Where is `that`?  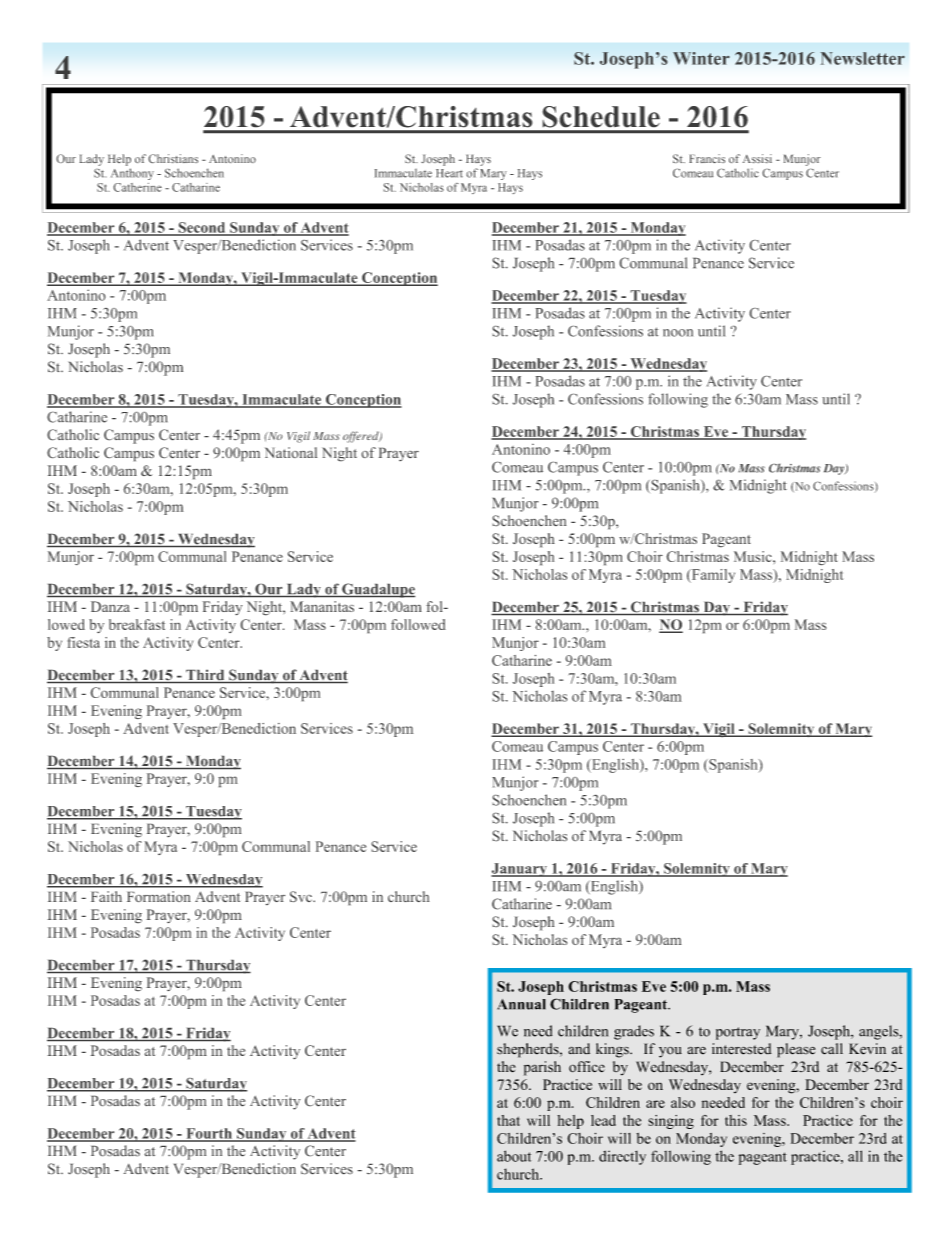 that is located at coordinates (508, 1120).
